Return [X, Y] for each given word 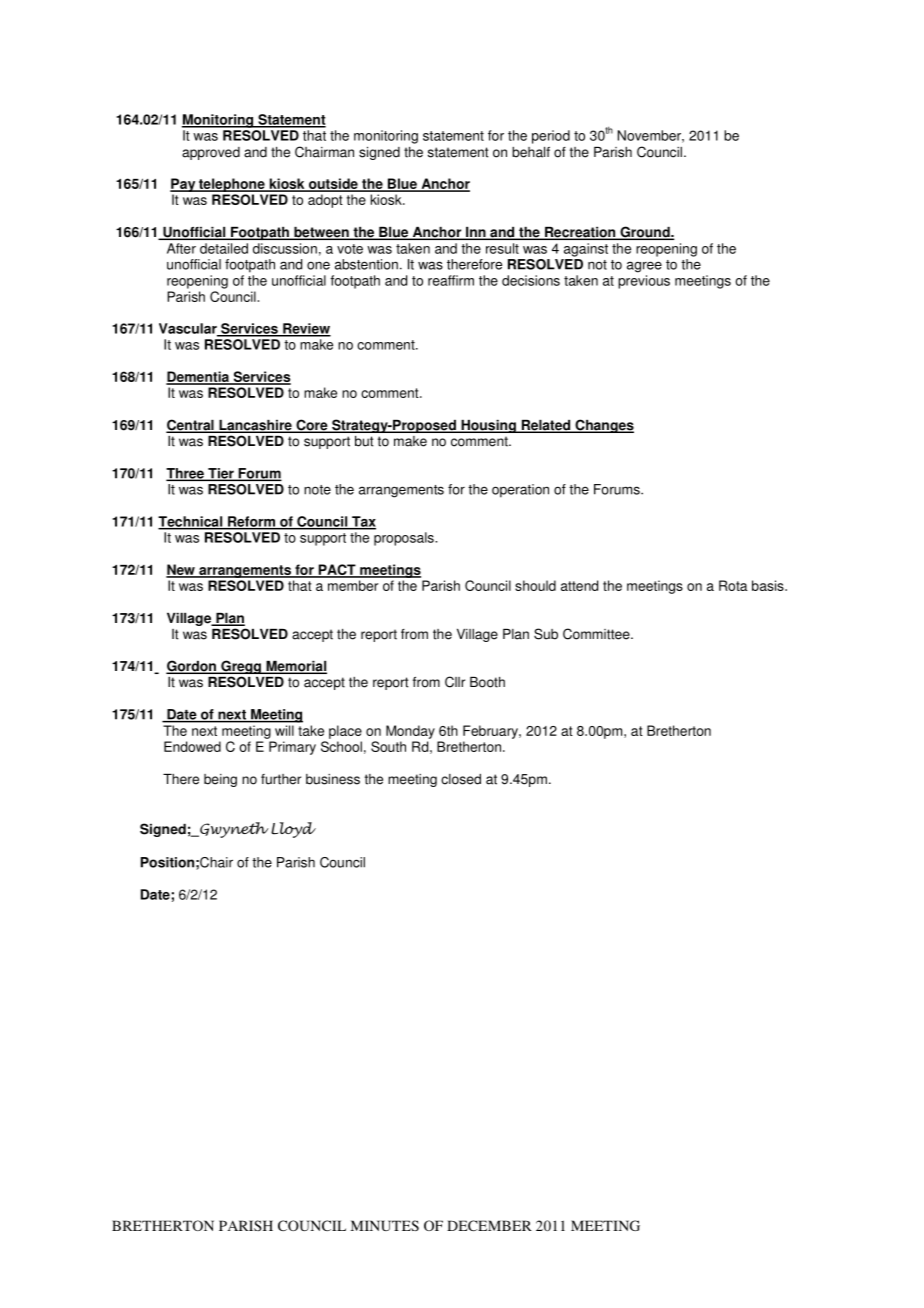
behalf [531, 152]
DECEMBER [489, 1225]
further [281, 779]
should [535, 585]
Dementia [198, 378]
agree [644, 267]
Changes [603, 426]
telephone [232, 185]
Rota [733, 585]
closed [461, 779]
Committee [597, 634]
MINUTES [384, 1225]
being [220, 780]
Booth [487, 682]
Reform [251, 522]
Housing [488, 426]
